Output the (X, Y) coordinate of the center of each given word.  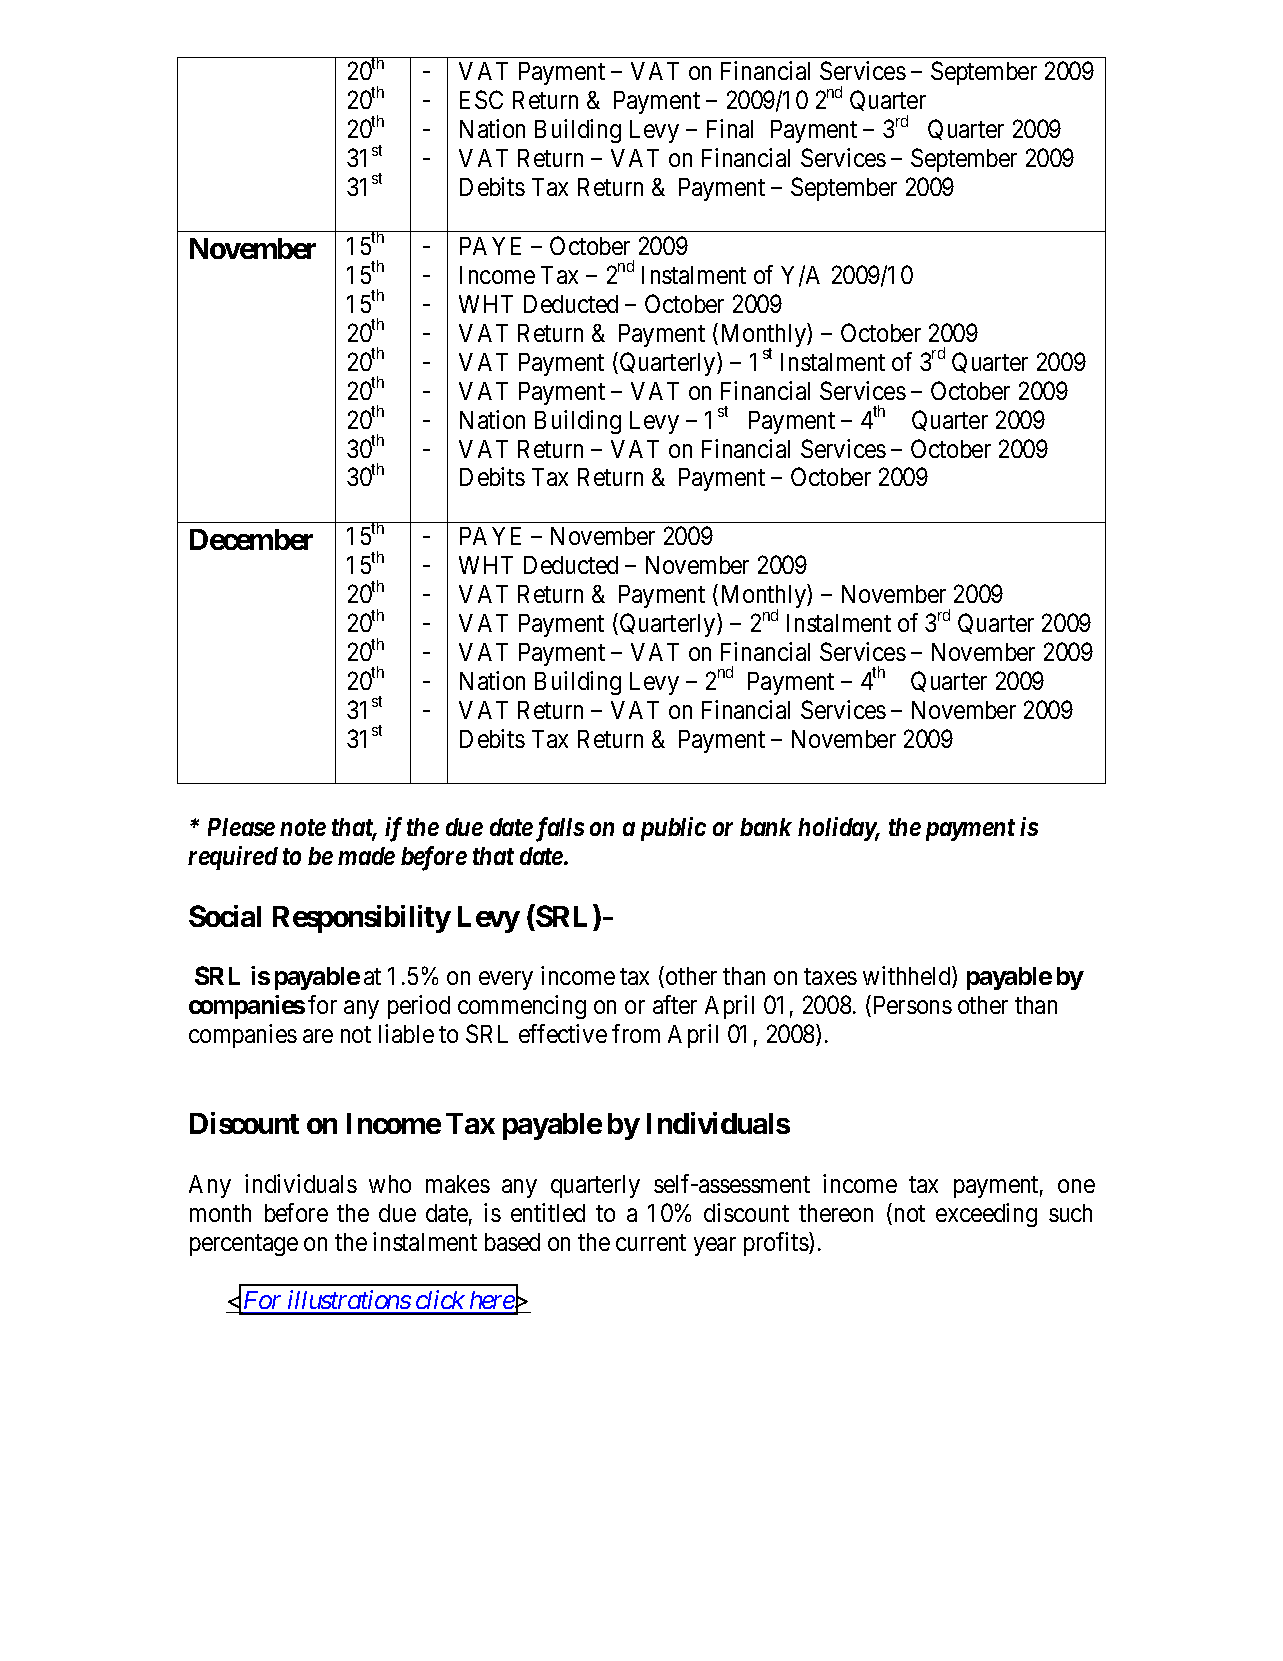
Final (730, 128)
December (251, 539)
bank (766, 827)
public (673, 829)
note (303, 827)
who (390, 1184)
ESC (481, 99)
